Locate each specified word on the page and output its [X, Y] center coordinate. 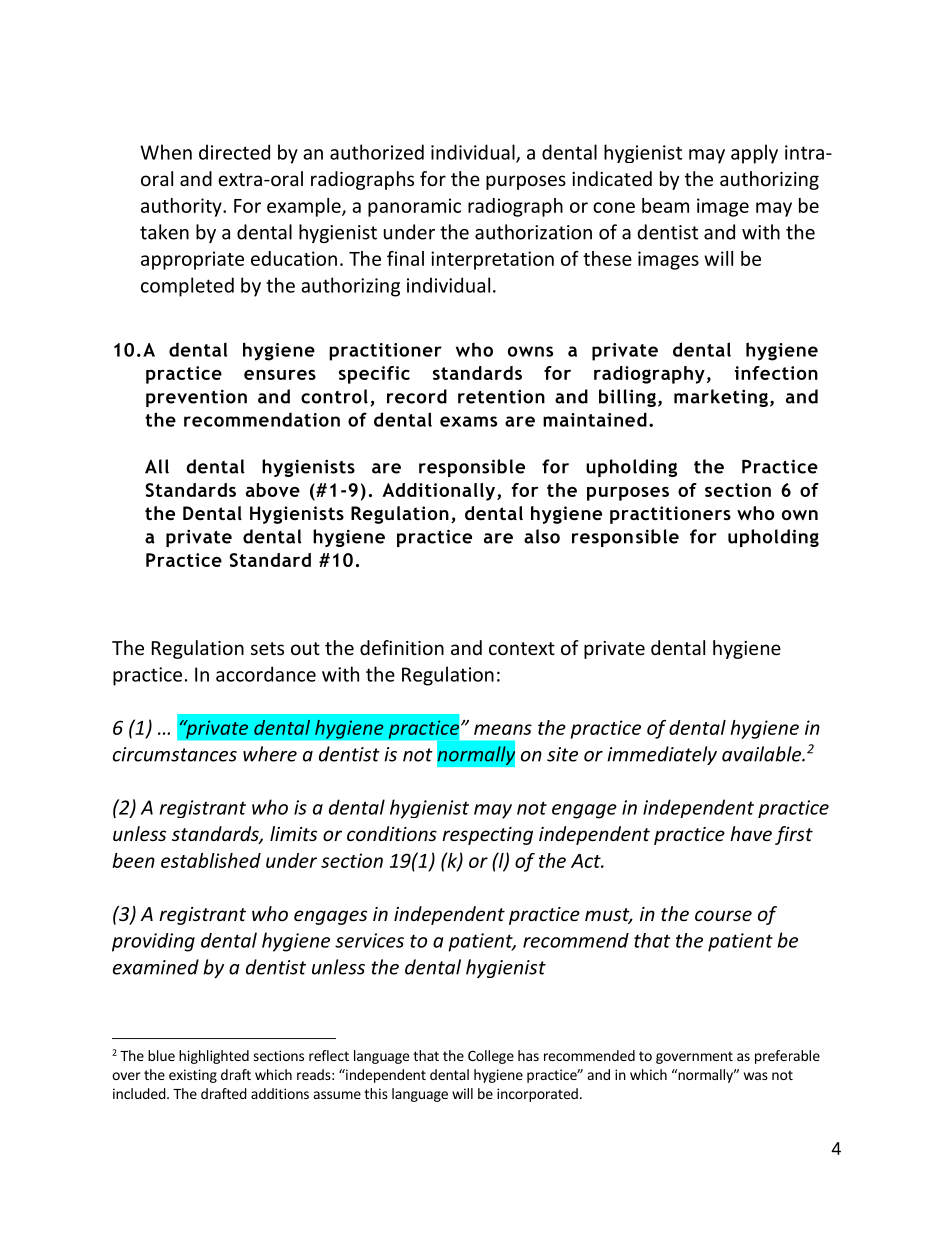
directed [234, 152]
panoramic [414, 207]
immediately [662, 755]
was [756, 1076]
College [491, 1057]
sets [267, 648]
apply [754, 154]
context [522, 648]
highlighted [214, 1057]
